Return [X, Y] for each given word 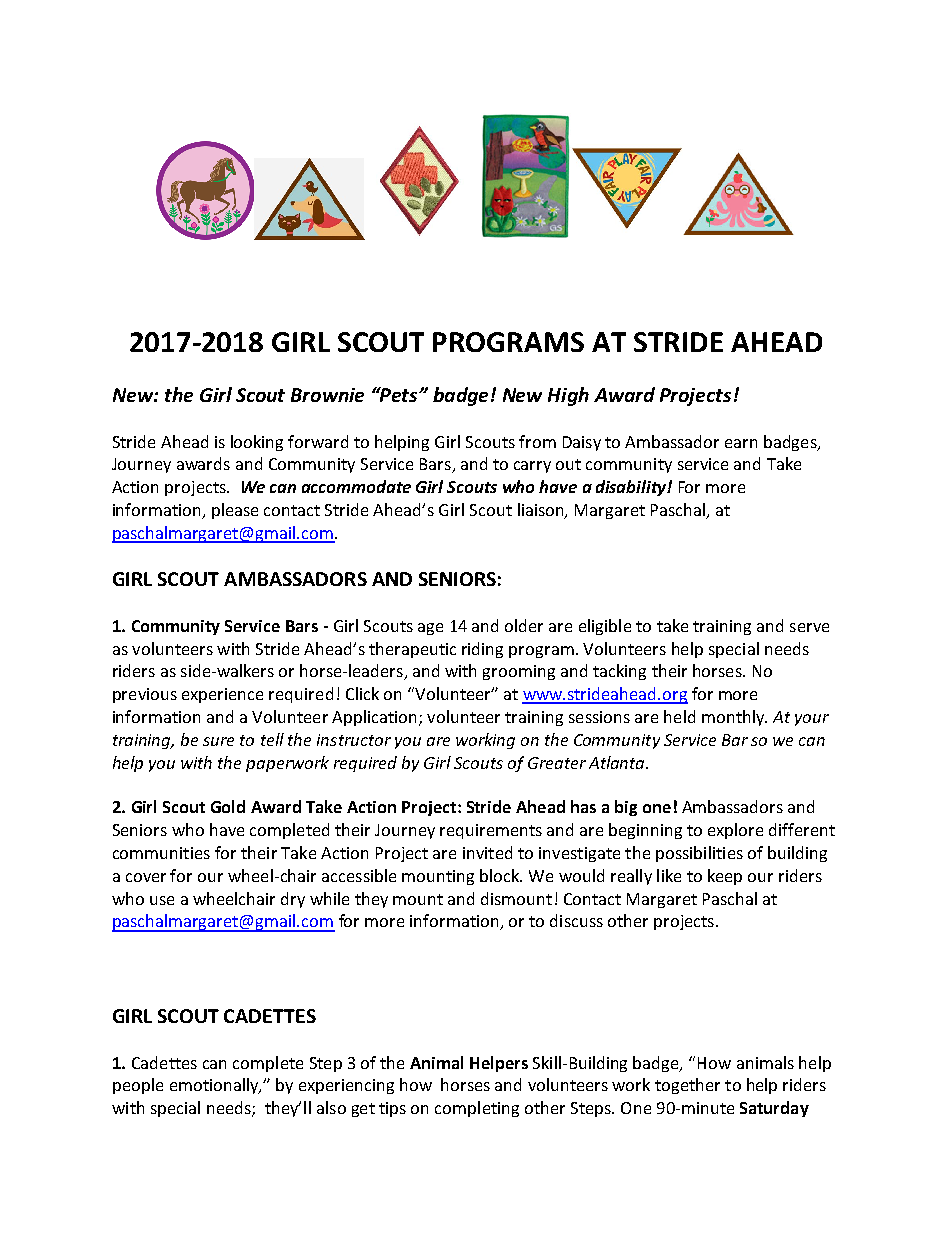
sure [218, 741]
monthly [734, 718]
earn [741, 443]
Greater [557, 763]
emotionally [215, 1086]
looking [257, 443]
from [537, 441]
